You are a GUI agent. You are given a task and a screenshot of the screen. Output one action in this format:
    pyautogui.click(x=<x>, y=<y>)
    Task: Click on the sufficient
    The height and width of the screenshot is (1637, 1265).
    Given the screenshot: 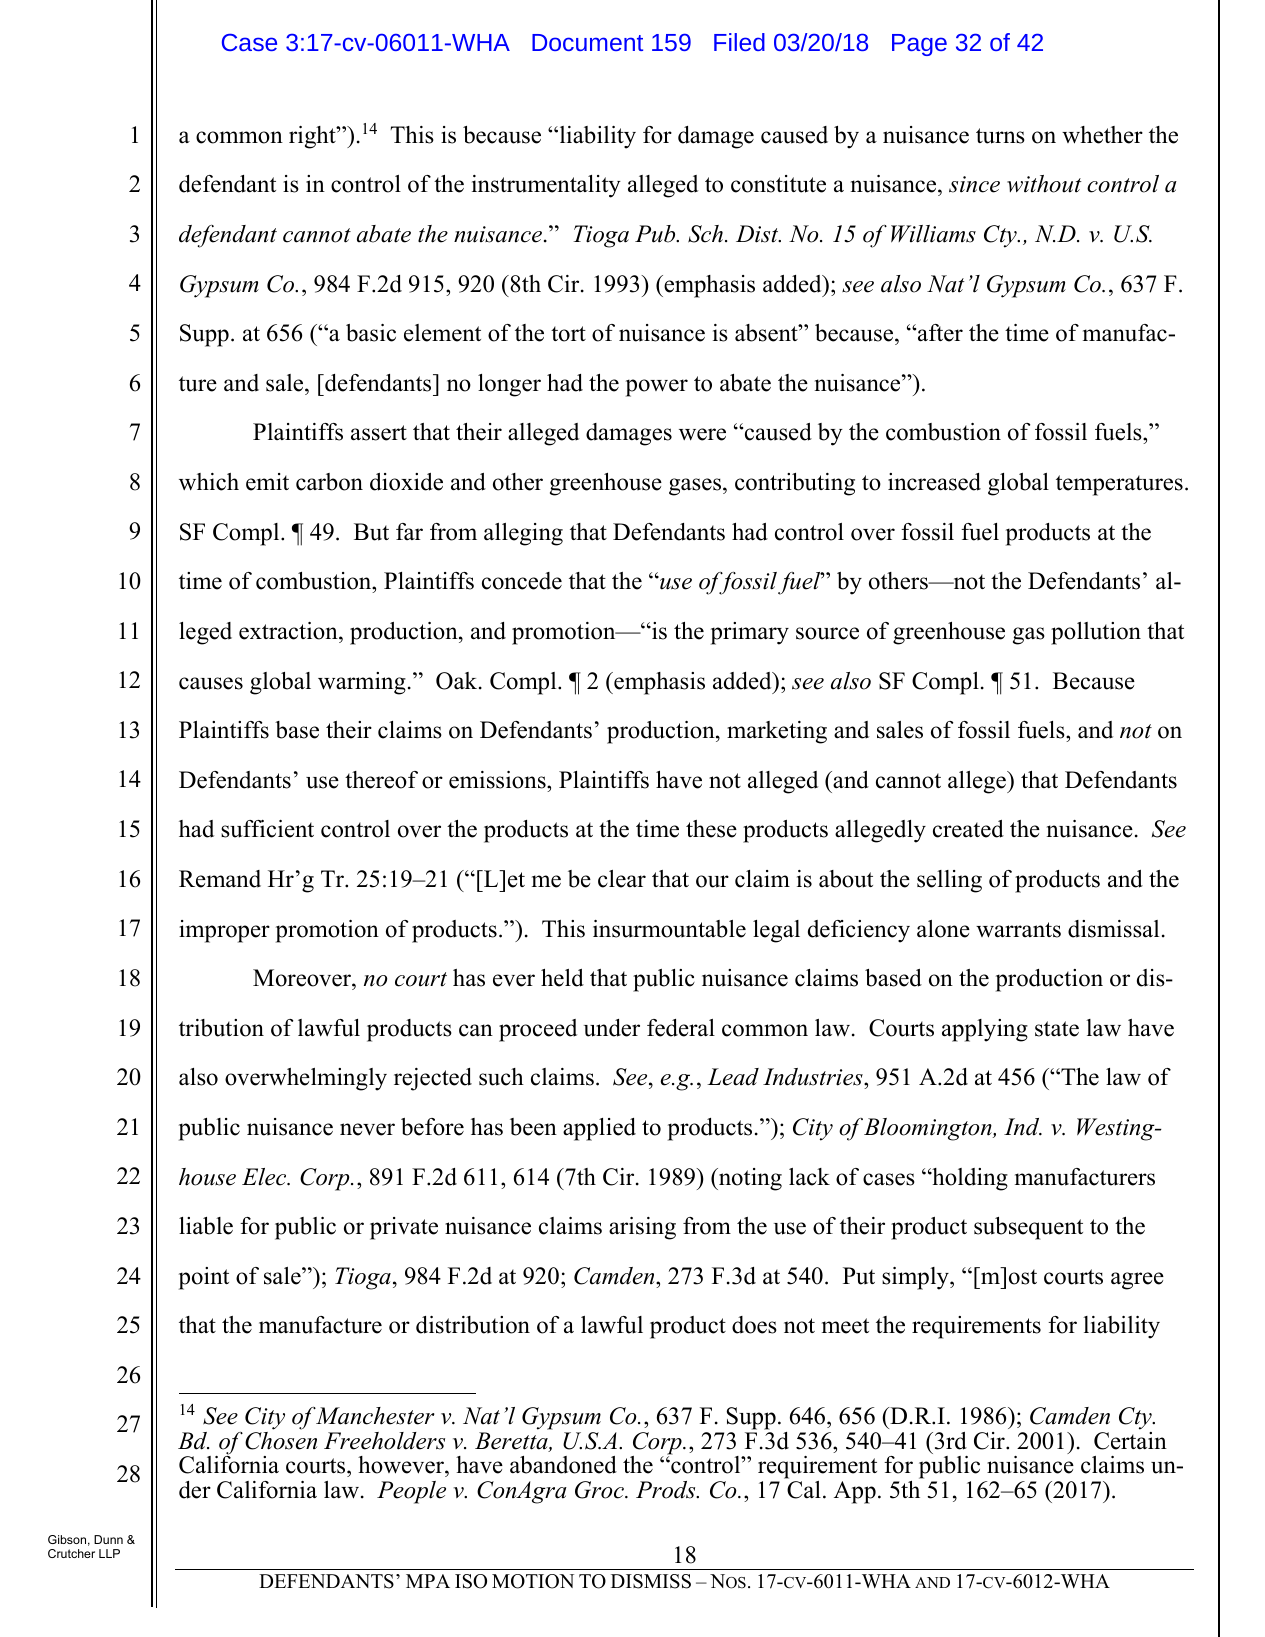 What is the action you would take?
    pyautogui.click(x=267, y=829)
